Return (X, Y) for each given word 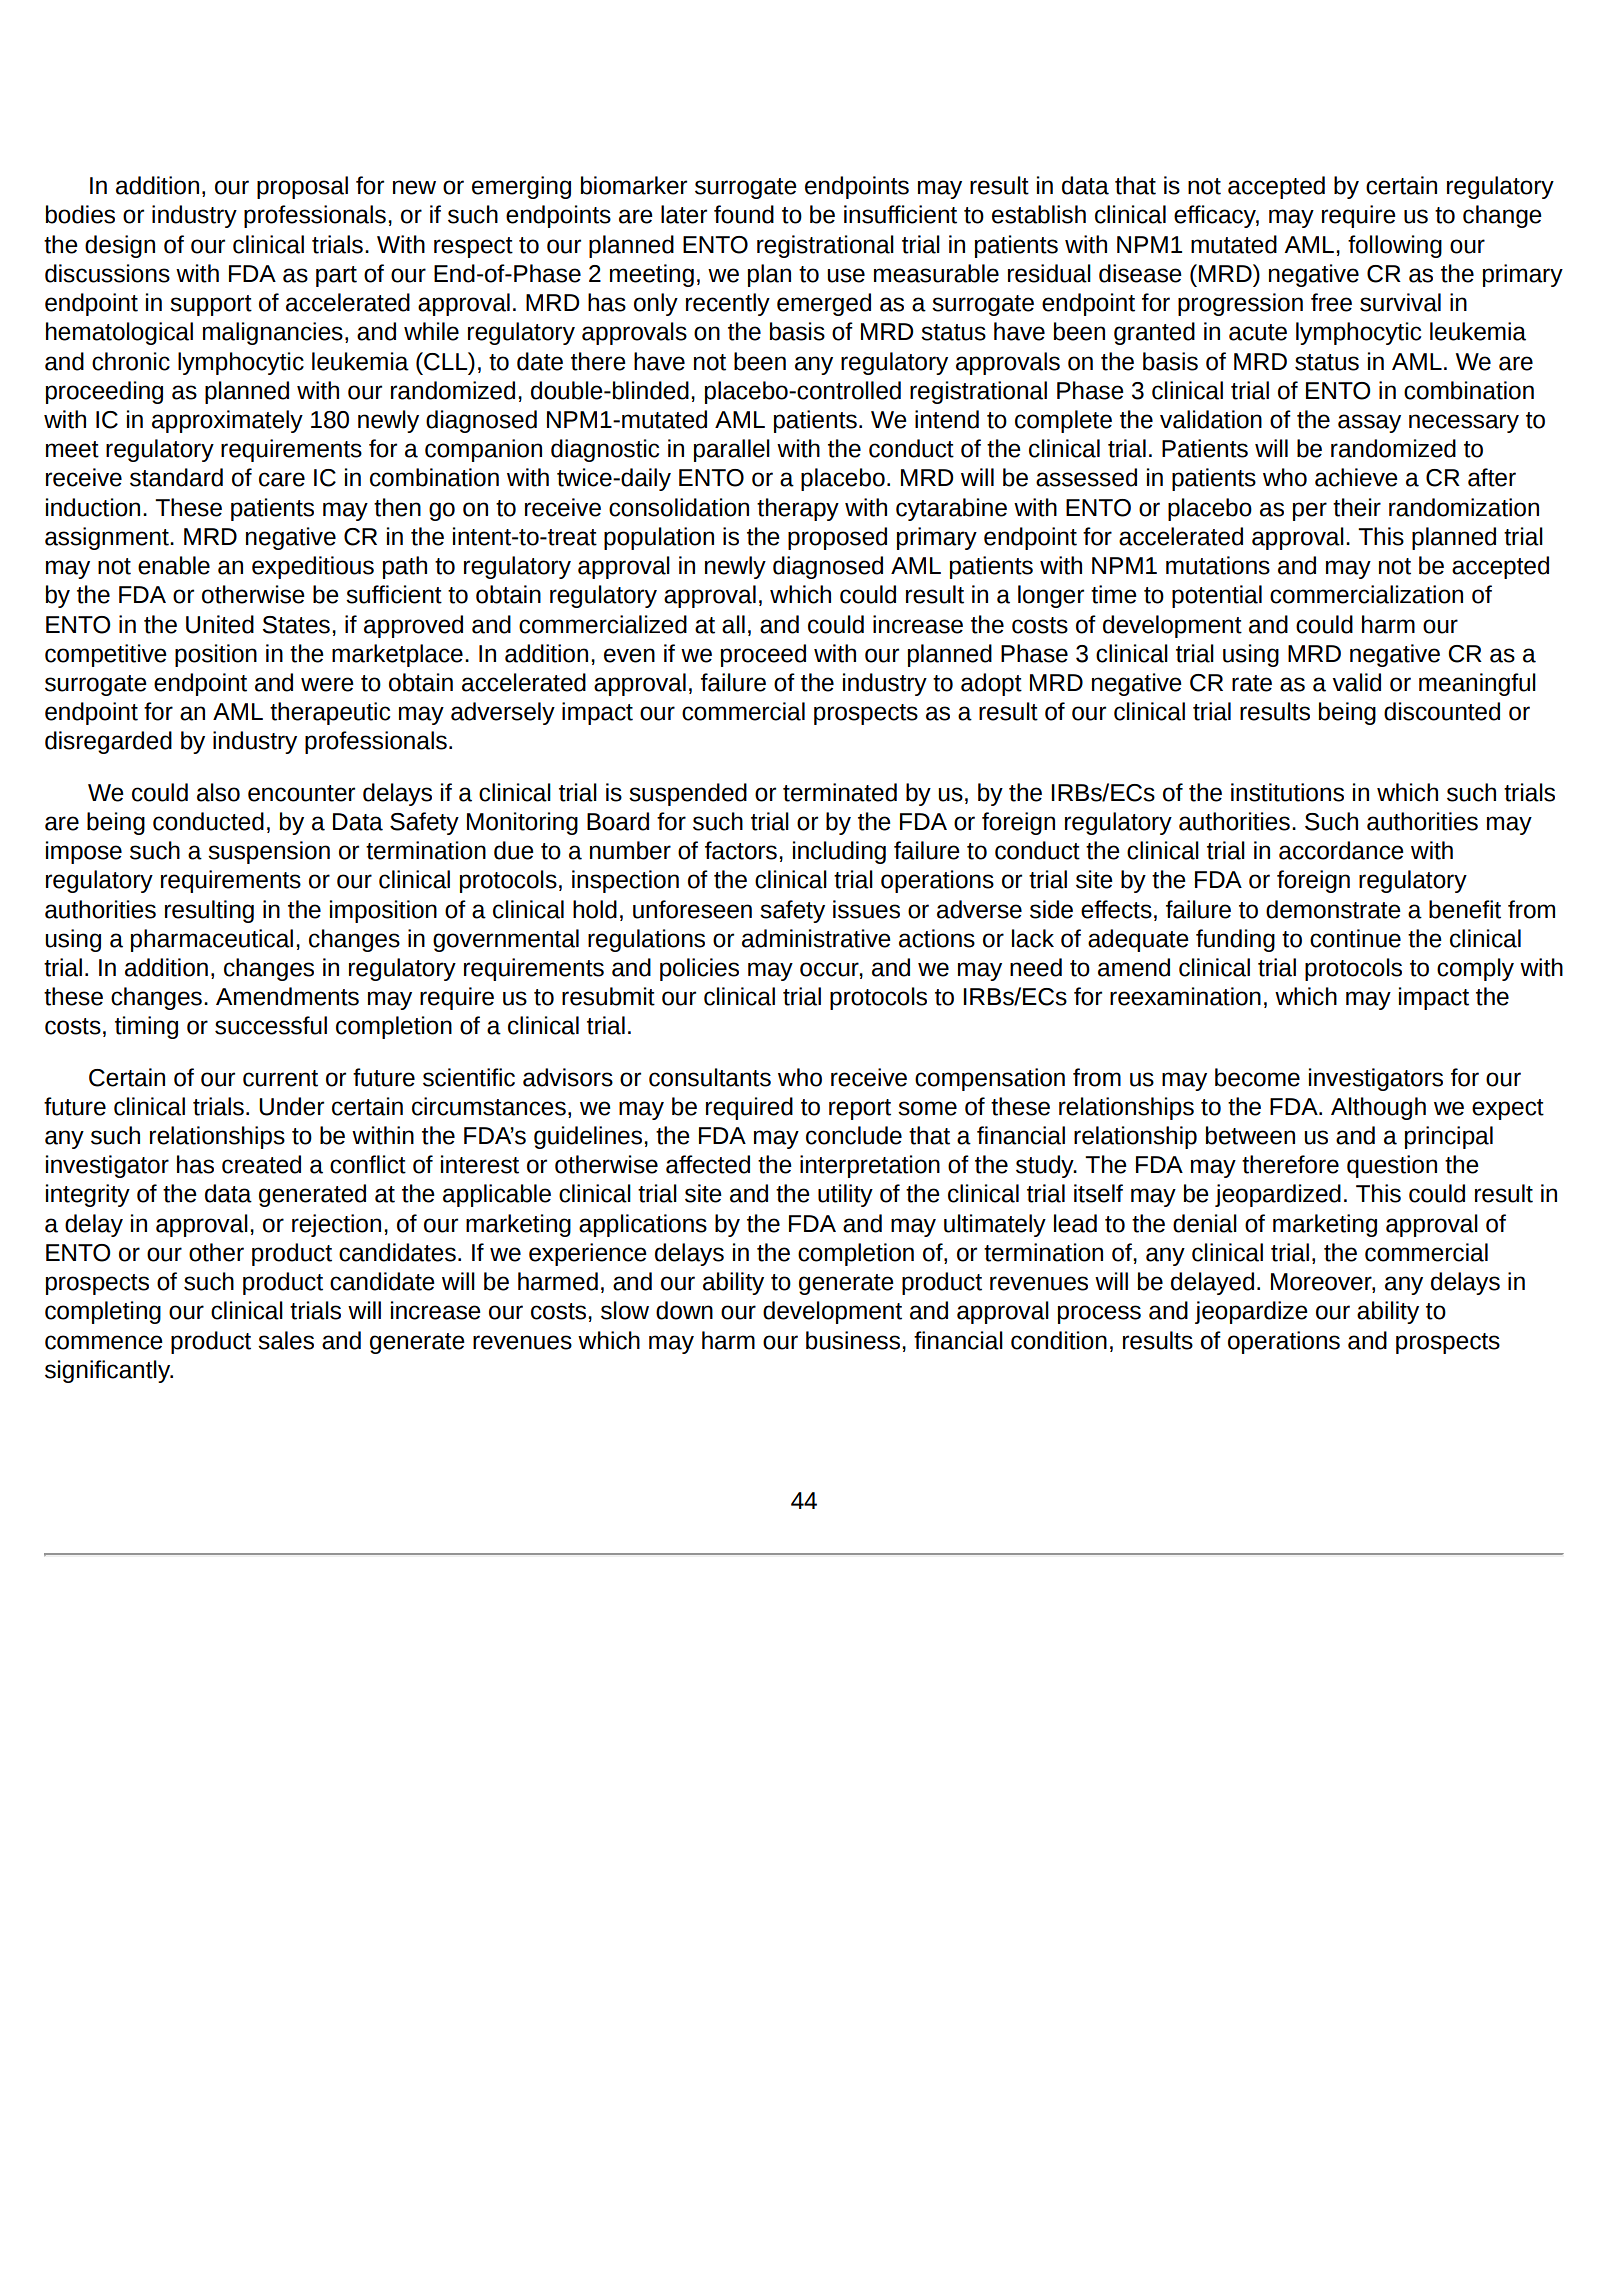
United (220, 624)
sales (286, 1340)
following (1395, 246)
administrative (816, 938)
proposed (837, 538)
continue (1355, 938)
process (1099, 1314)
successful (271, 1025)
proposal (302, 187)
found (744, 214)
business (853, 1340)
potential (1217, 596)
